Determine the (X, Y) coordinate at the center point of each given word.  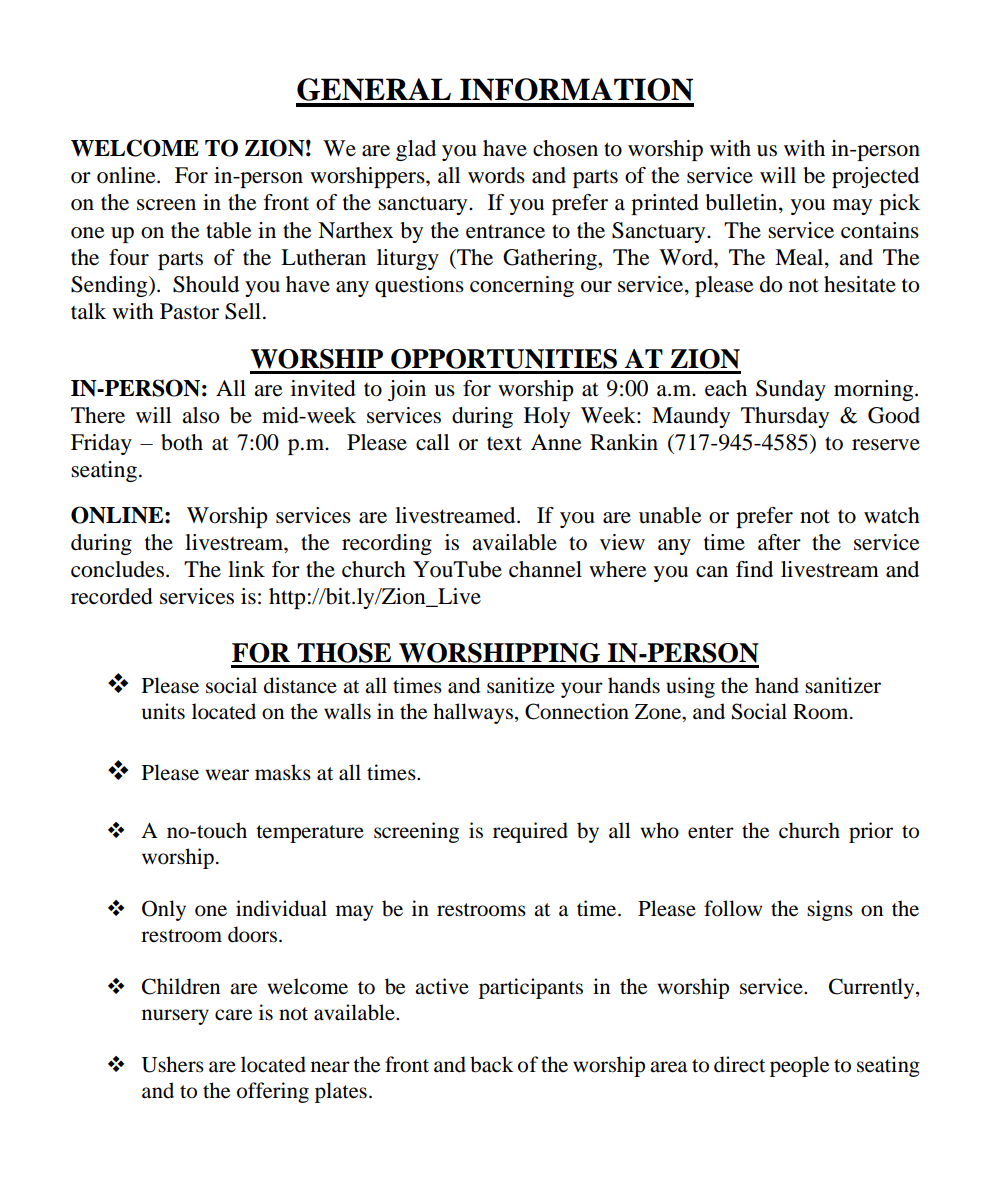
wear (227, 775)
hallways (473, 713)
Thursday (785, 417)
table (229, 230)
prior (871, 832)
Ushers (173, 1064)
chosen (565, 148)
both (182, 442)
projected (875, 177)
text (504, 443)
